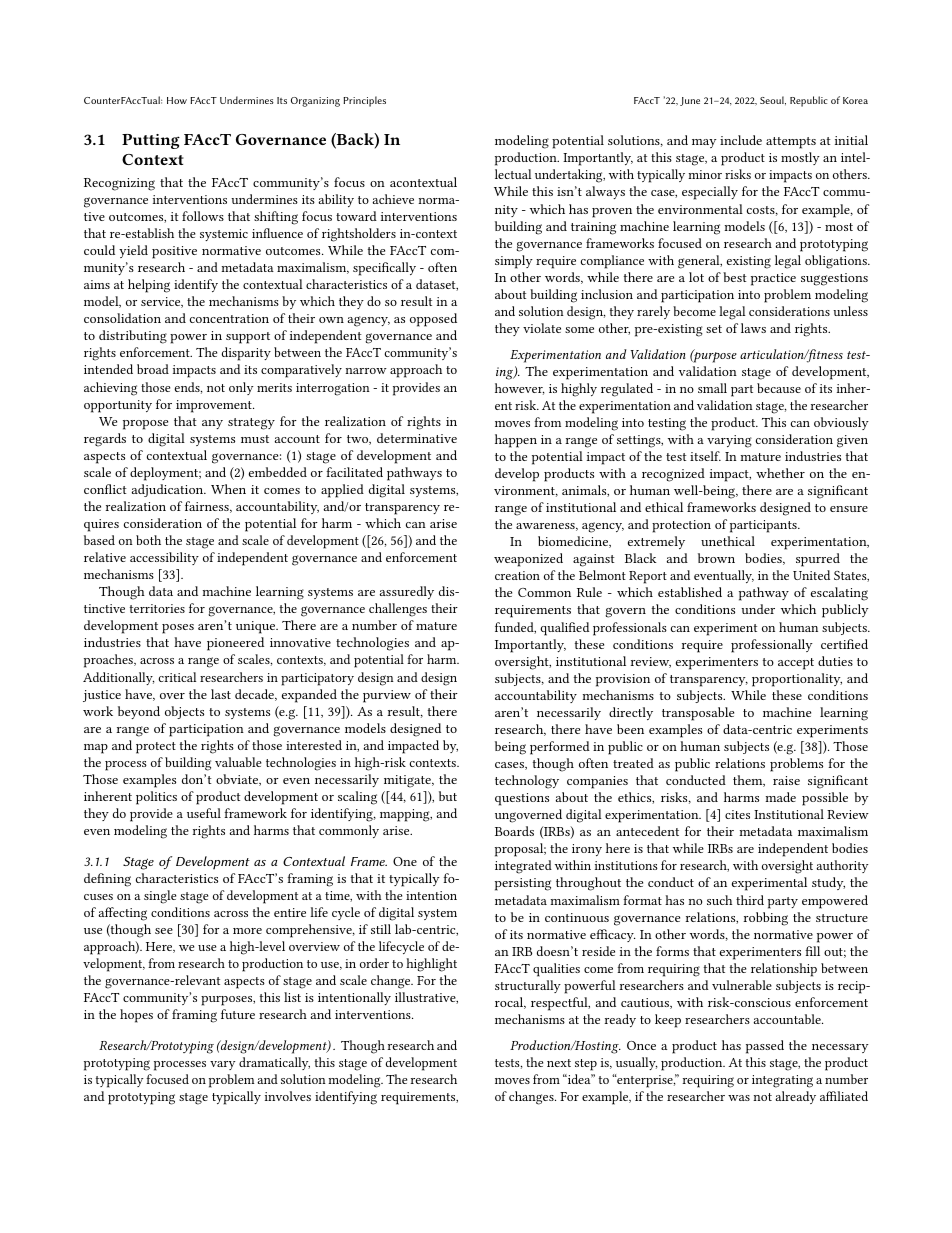  Describe the element at coordinates (151, 141) in the document. I see `Putting` at that location.
